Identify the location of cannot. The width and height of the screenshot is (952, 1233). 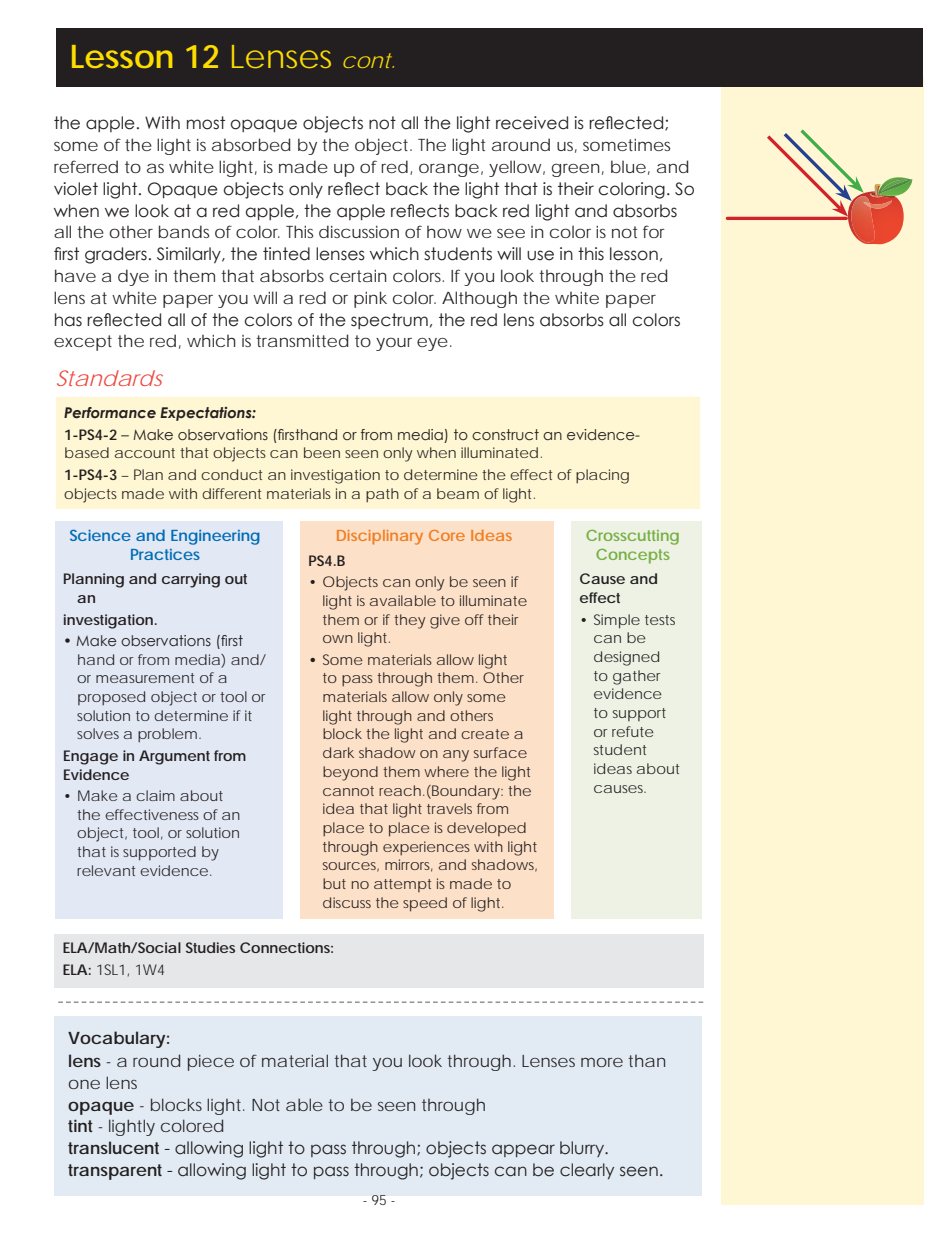
(348, 791).
